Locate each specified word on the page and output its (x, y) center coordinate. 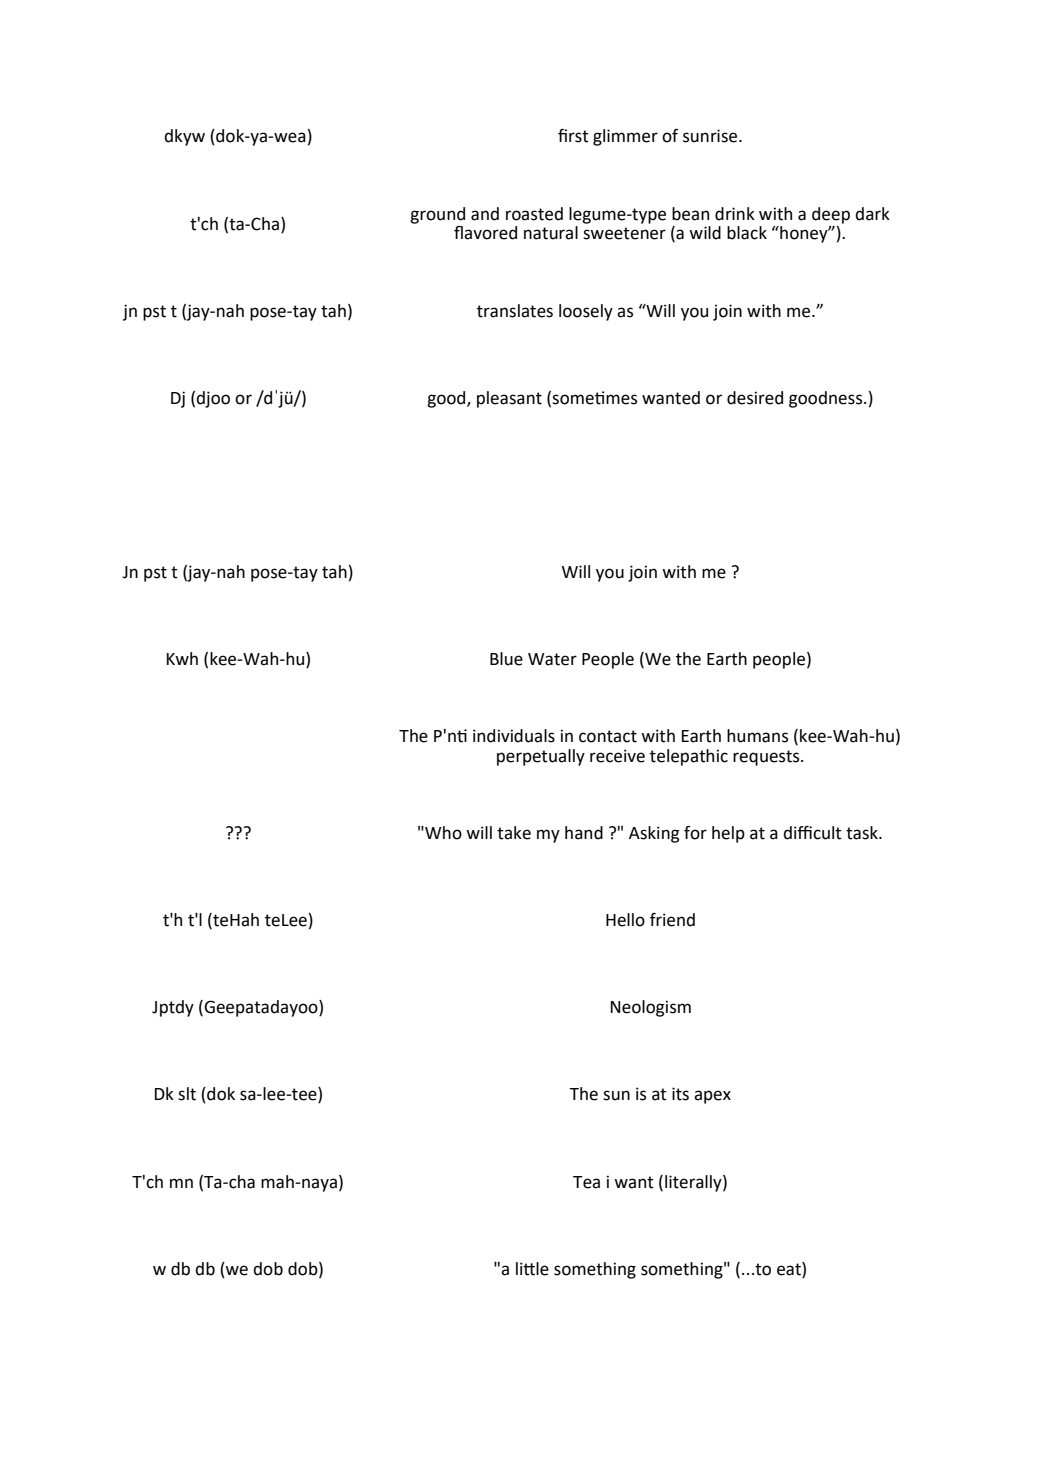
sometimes (594, 398)
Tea (586, 1182)
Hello (625, 920)
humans (757, 736)
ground (437, 215)
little (532, 1269)
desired (755, 398)
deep (831, 215)
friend (672, 920)
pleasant (509, 399)
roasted (534, 214)
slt (187, 1094)
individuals (514, 736)
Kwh (182, 658)
